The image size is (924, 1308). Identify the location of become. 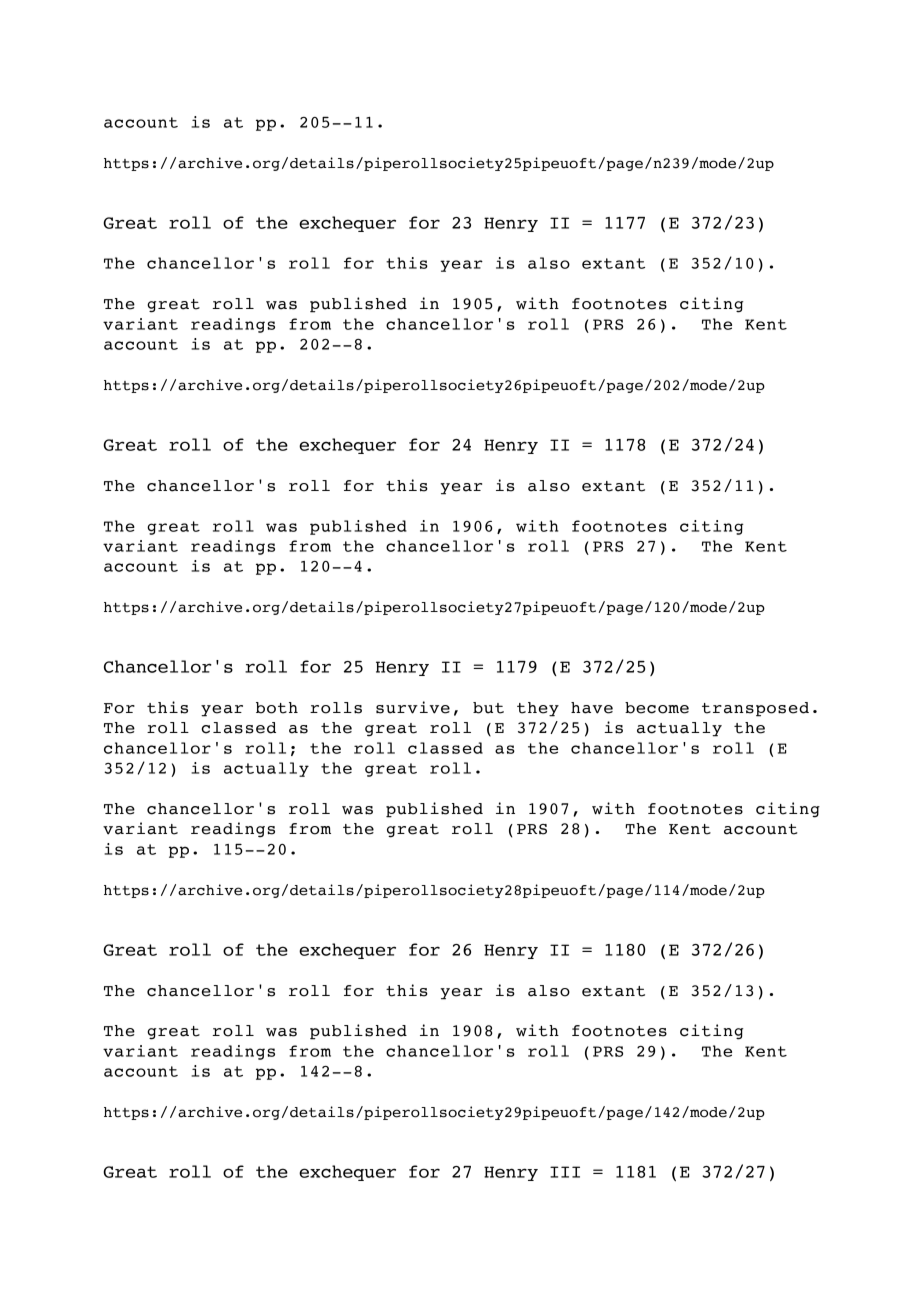
(657, 708).
